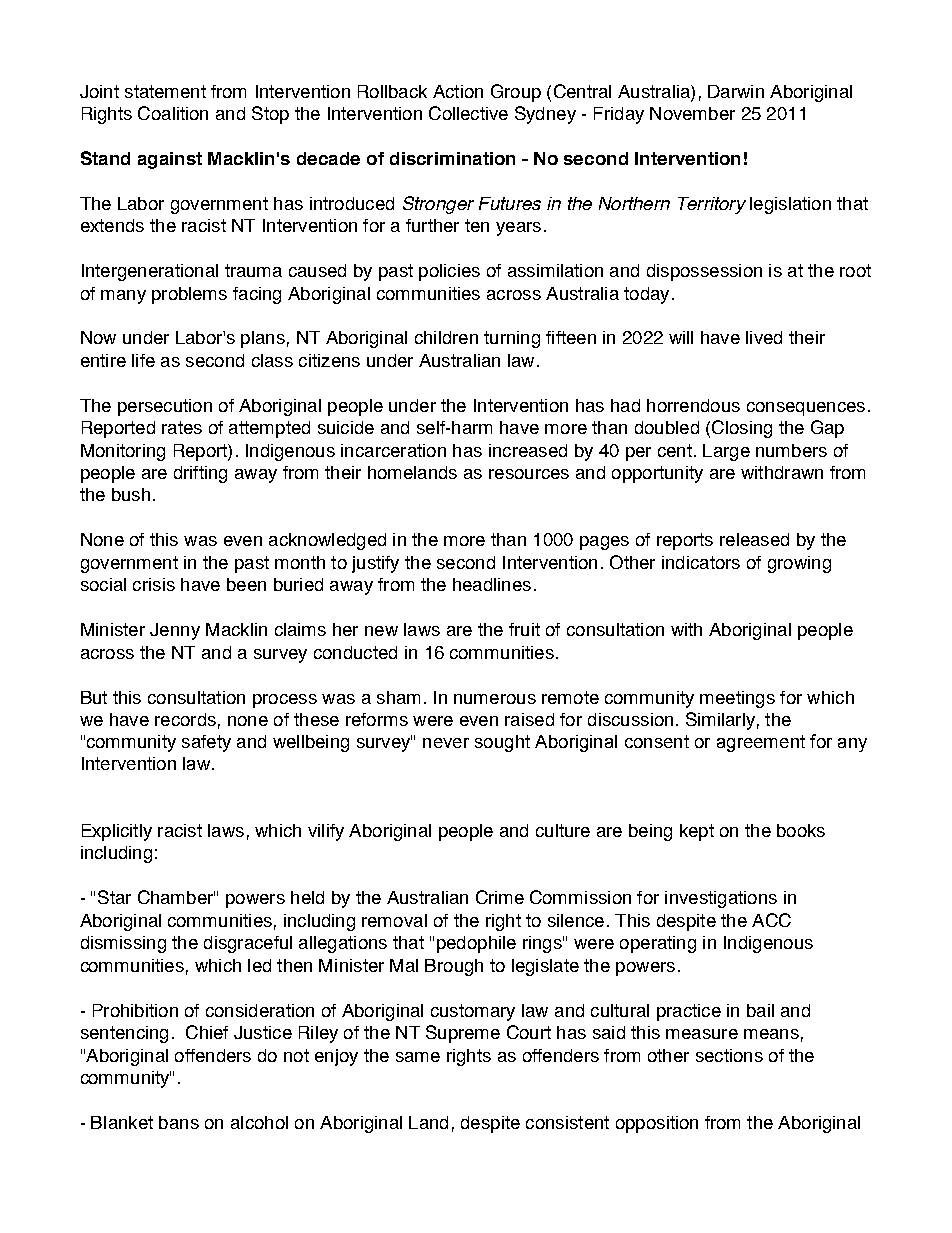 The image size is (952, 1233). I want to click on released, so click(754, 539).
